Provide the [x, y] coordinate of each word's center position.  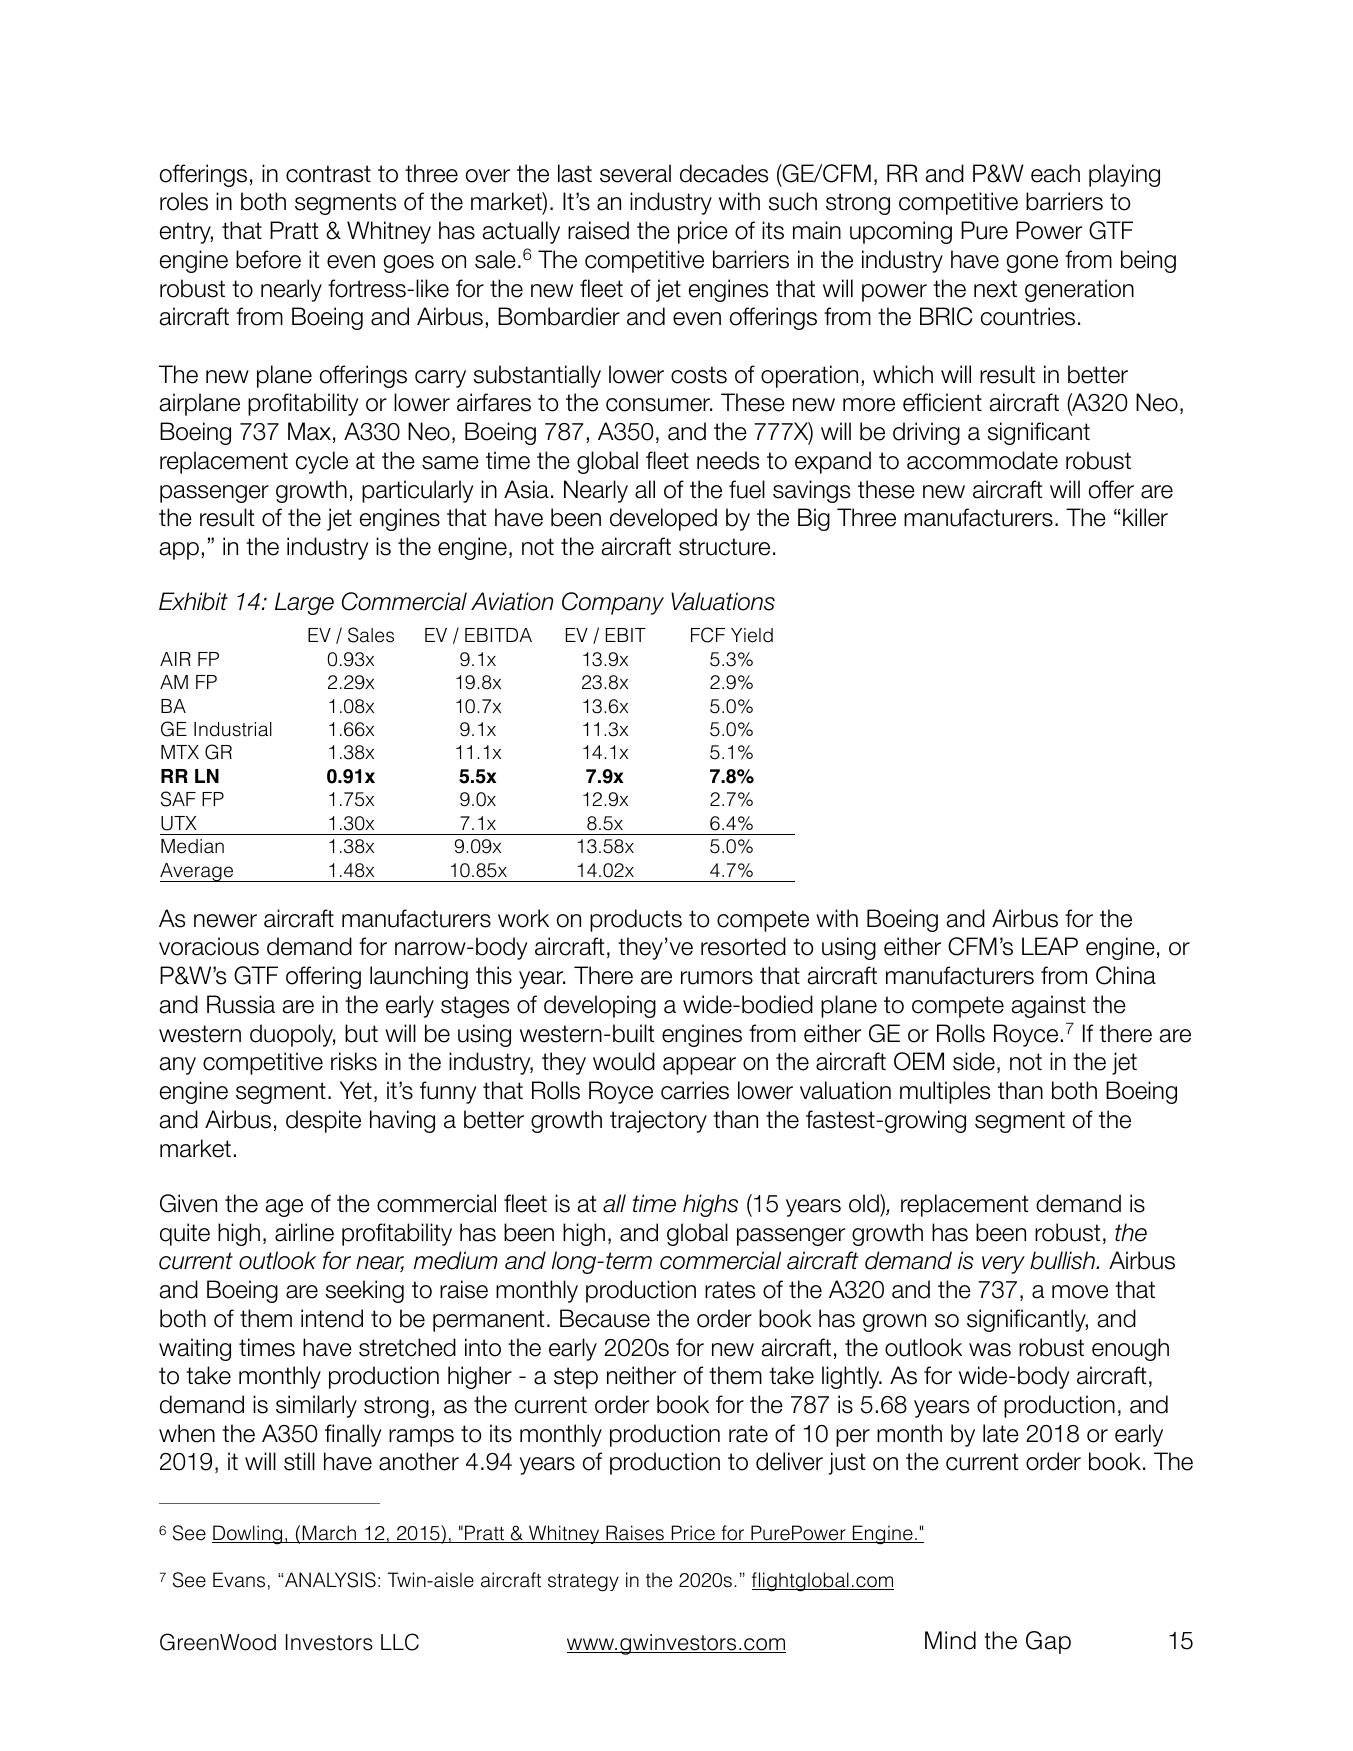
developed [663, 519]
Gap [1048, 1642]
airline [304, 1232]
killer [1145, 517]
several [635, 173]
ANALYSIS [330, 1580]
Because [605, 1318]
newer [225, 921]
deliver [789, 1461]
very [1003, 1265]
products [636, 920]
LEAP [1050, 946]
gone [1032, 264]
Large [304, 603]
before [268, 259]
